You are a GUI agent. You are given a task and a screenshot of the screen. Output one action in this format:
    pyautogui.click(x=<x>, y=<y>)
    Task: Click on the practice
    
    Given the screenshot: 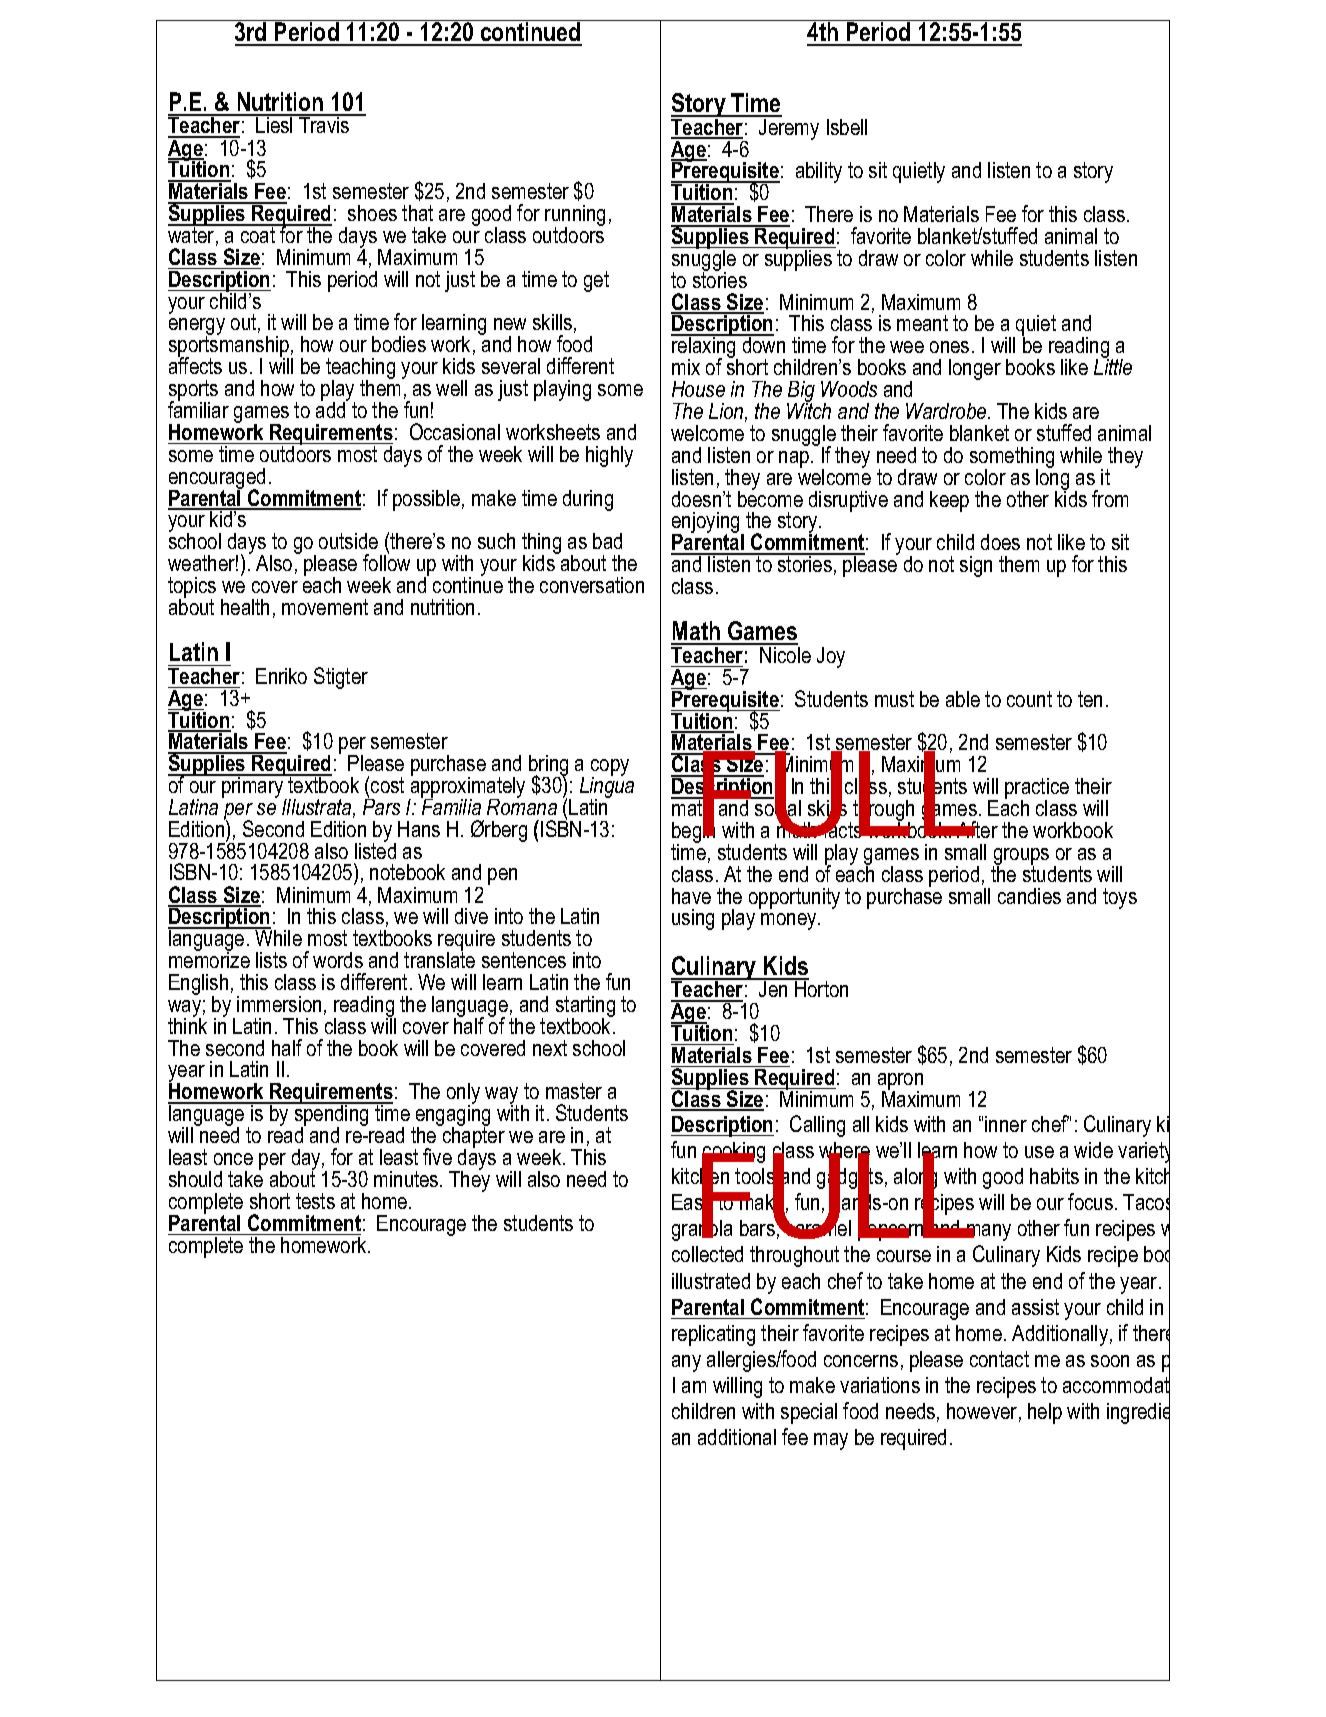 What is the action you would take?
    pyautogui.click(x=1037, y=790)
